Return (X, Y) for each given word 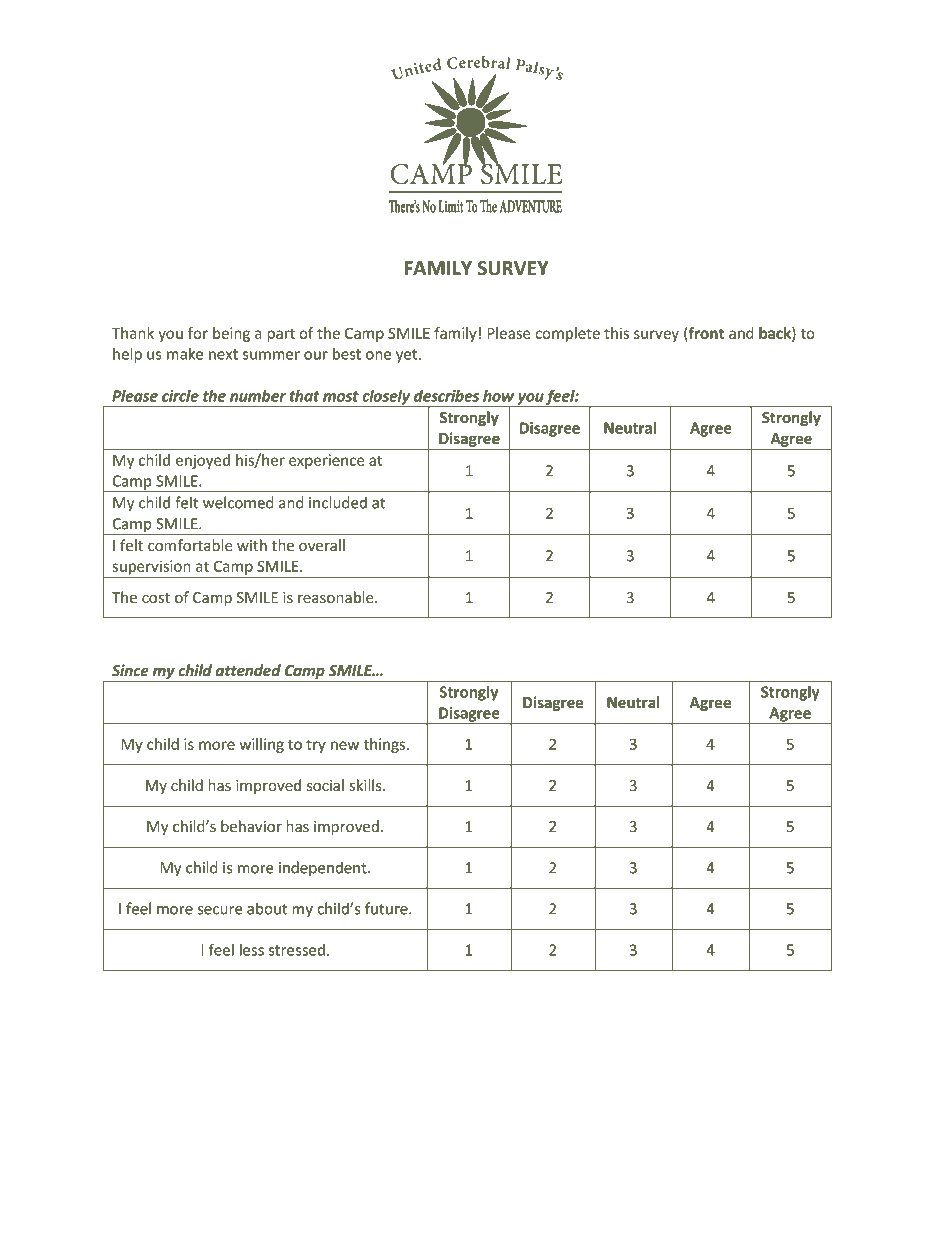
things (386, 745)
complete (567, 334)
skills (367, 785)
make (185, 354)
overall (322, 545)
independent (324, 869)
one (379, 355)
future (387, 908)
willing (262, 745)
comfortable (190, 545)
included (338, 502)
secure (220, 910)
